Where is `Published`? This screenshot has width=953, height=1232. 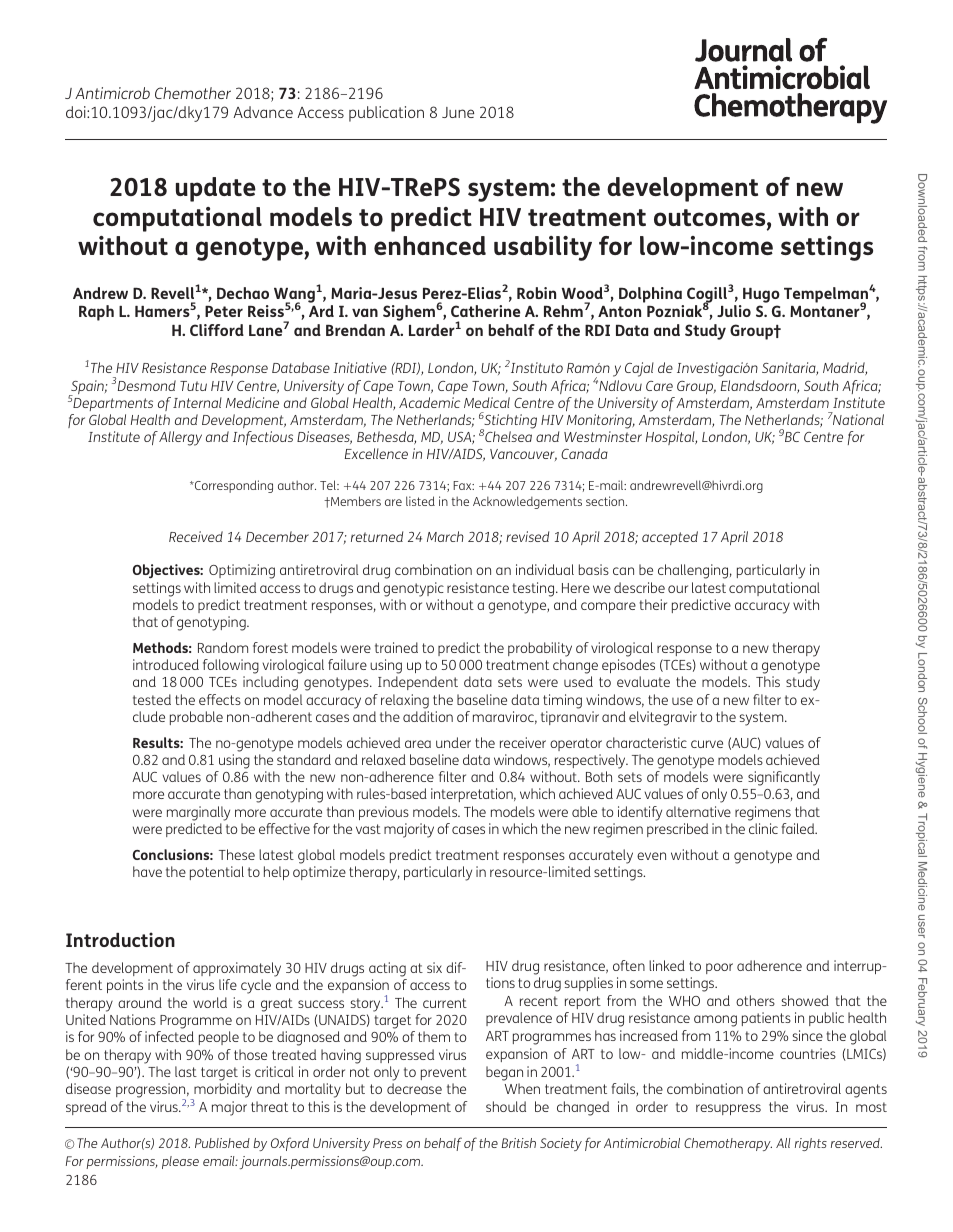
Published is located at coordinates (222, 1143).
